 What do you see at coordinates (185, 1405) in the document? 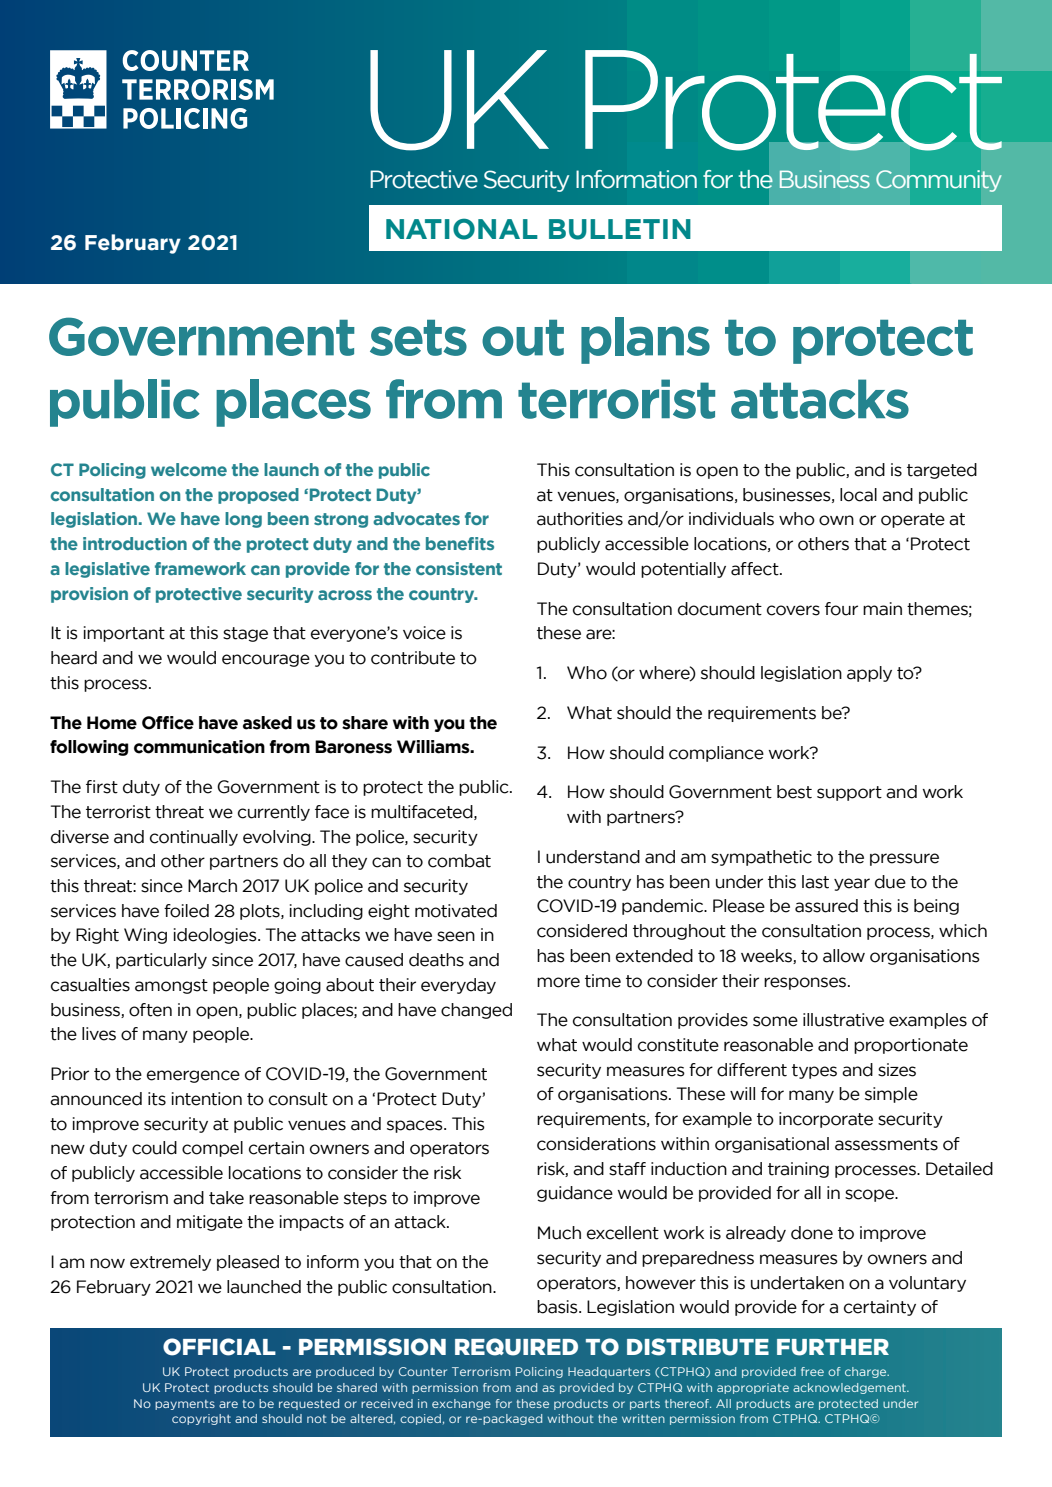
I see `payments` at bounding box center [185, 1405].
